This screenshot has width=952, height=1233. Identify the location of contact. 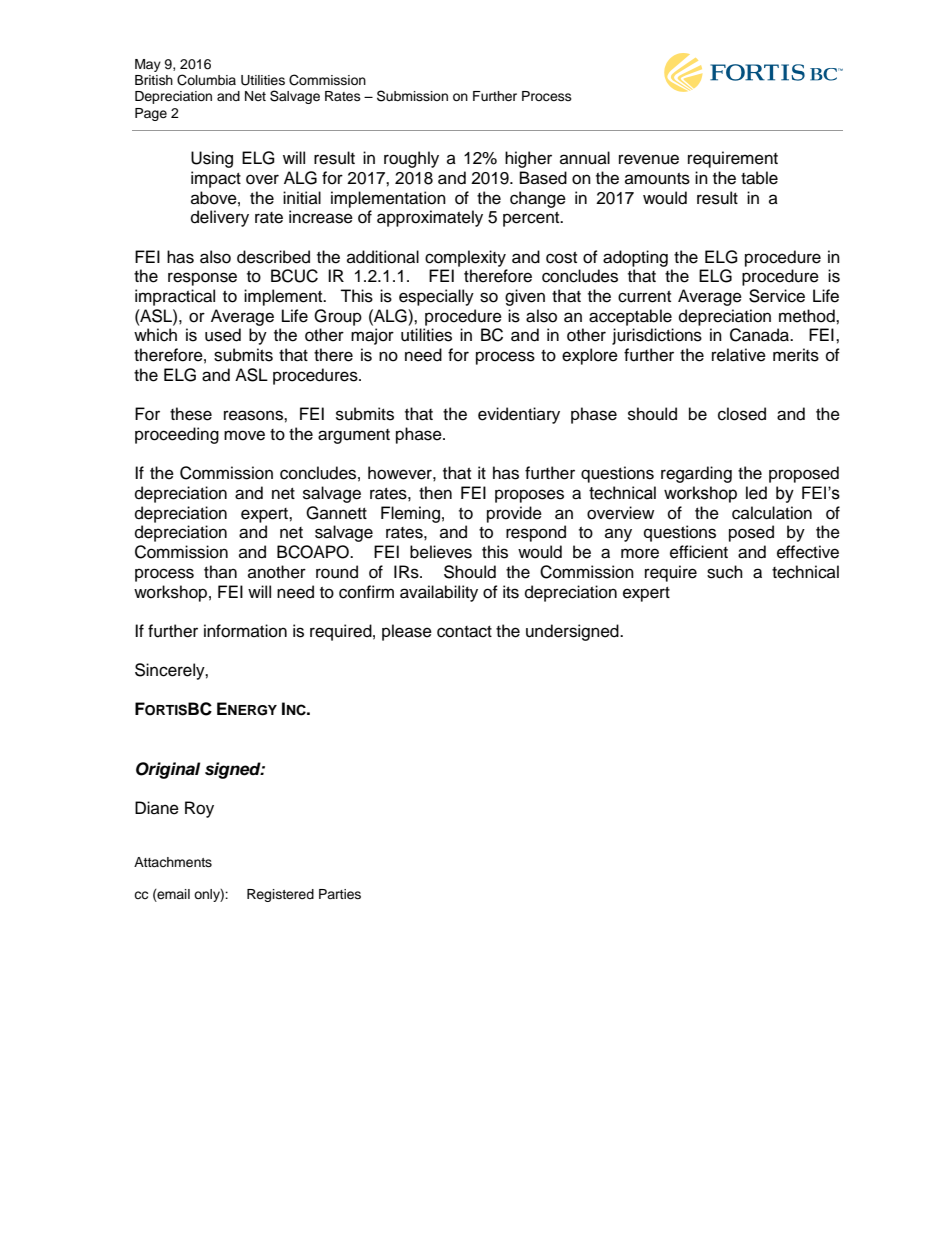
(464, 632).
